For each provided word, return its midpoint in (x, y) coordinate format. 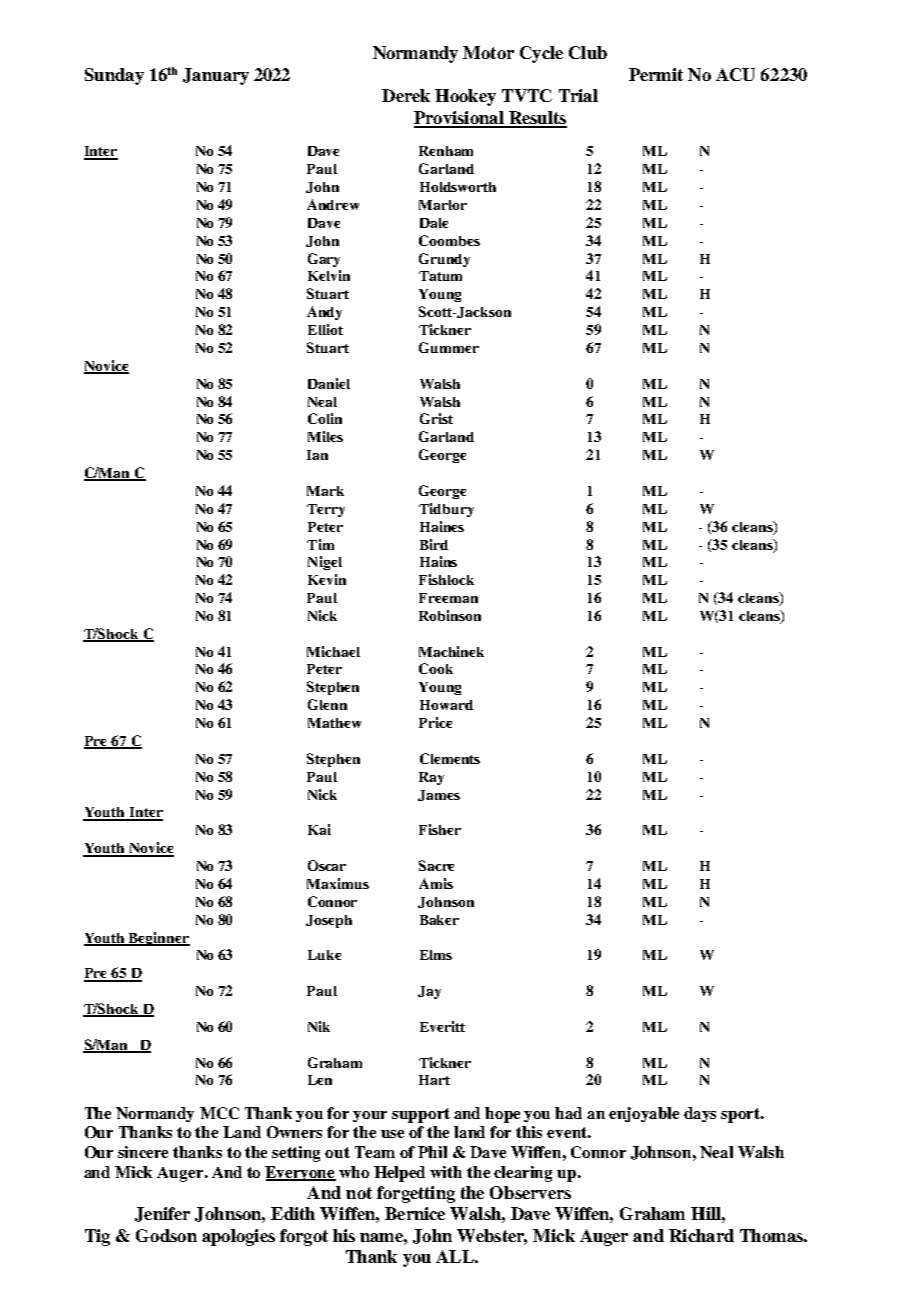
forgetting (416, 1194)
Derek (406, 95)
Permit (656, 74)
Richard (701, 1235)
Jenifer (162, 1214)
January (216, 76)
